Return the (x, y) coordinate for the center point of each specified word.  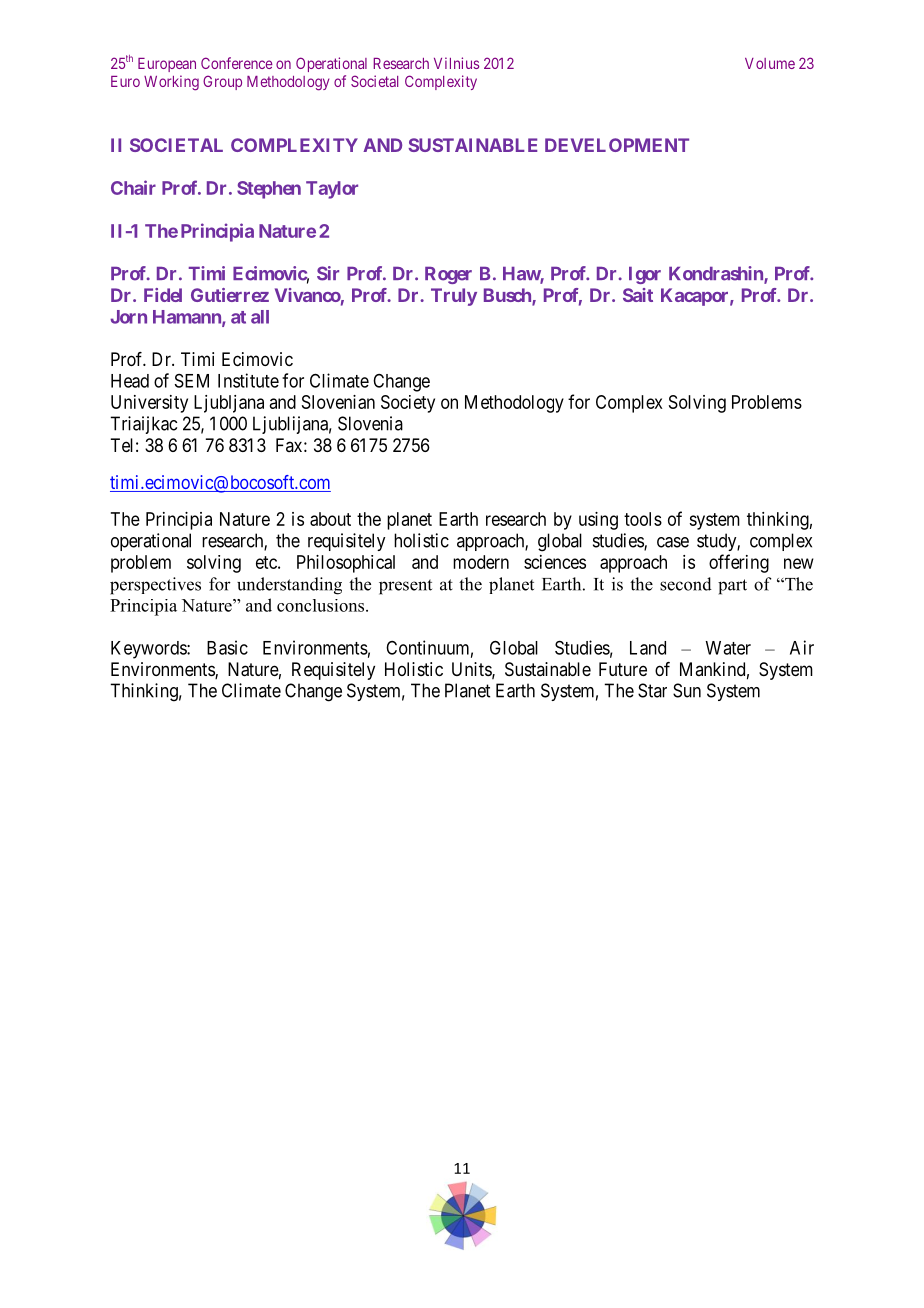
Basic (227, 647)
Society (408, 404)
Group (222, 82)
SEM (192, 381)
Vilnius (456, 63)
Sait (638, 295)
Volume (770, 63)
